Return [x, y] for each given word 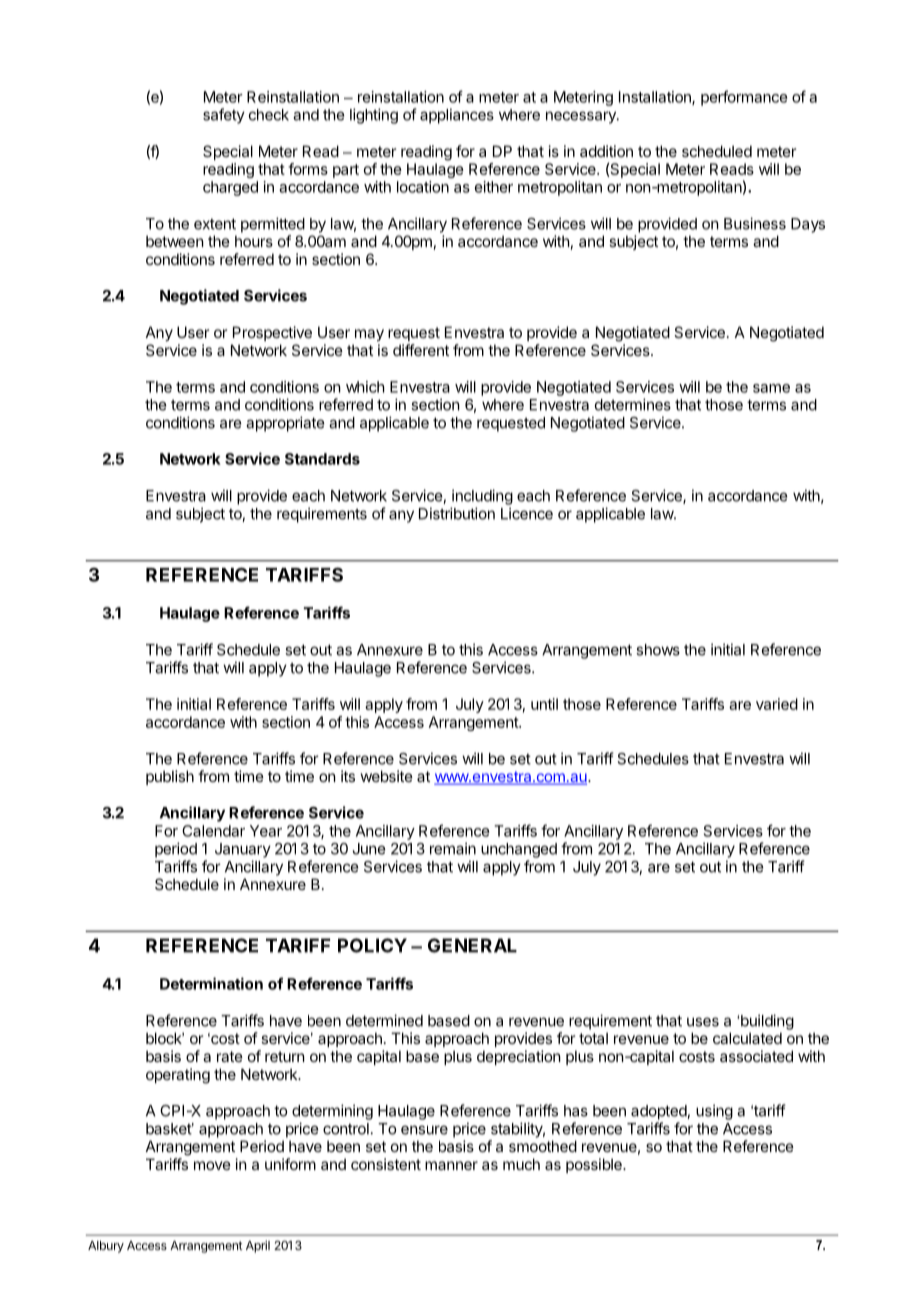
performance [744, 98]
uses [703, 1022]
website [387, 776]
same [771, 388]
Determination [211, 983]
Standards [322, 459]
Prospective [272, 333]
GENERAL [472, 945]
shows [658, 650]
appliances [457, 116]
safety [224, 116]
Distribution [457, 513]
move [212, 1165]
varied [777, 704]
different [421, 350]
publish [170, 777]
